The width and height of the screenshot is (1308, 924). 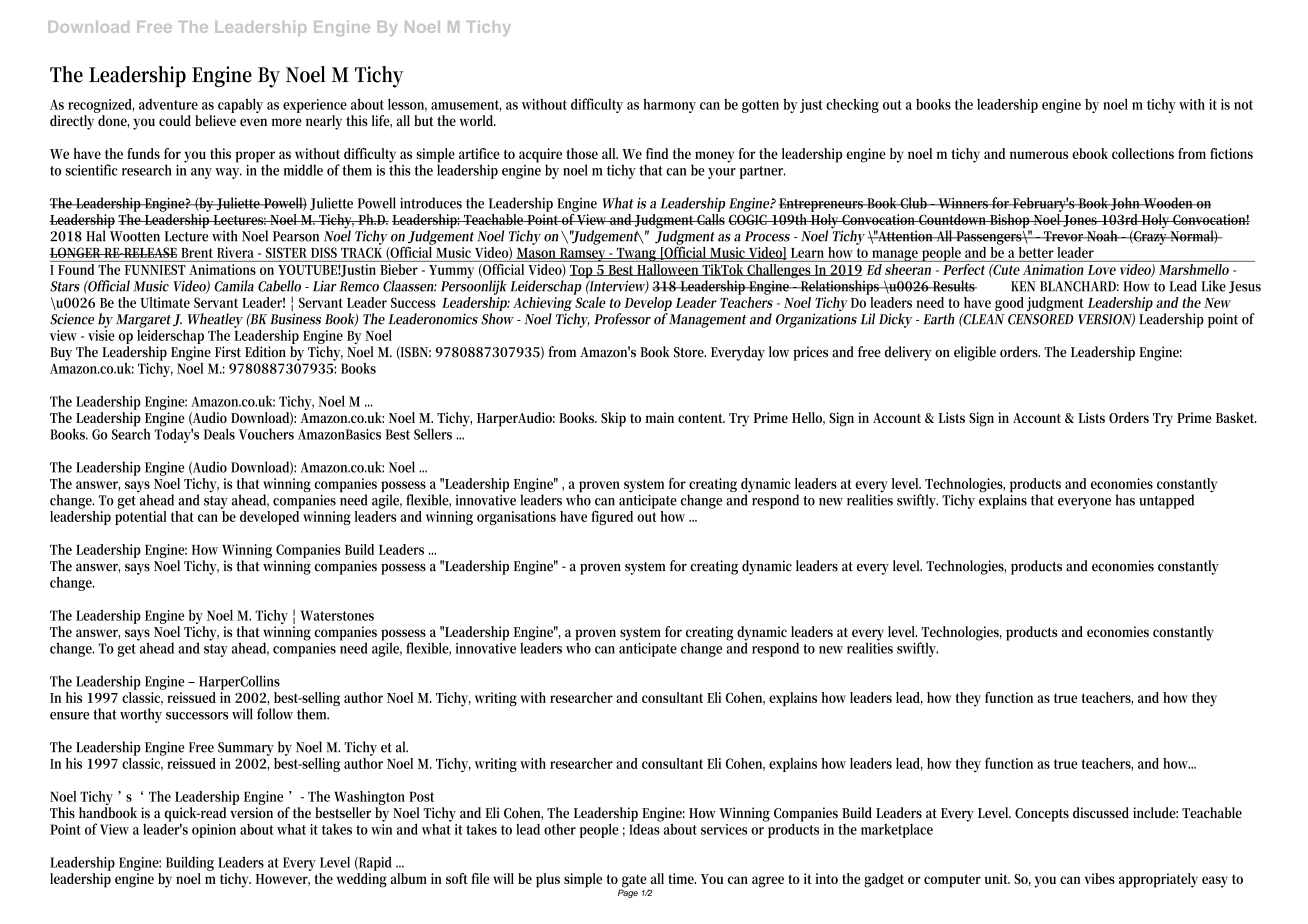 What do you see at coordinates (669, 105) in the screenshot?
I see `harmony` at bounding box center [669, 105].
